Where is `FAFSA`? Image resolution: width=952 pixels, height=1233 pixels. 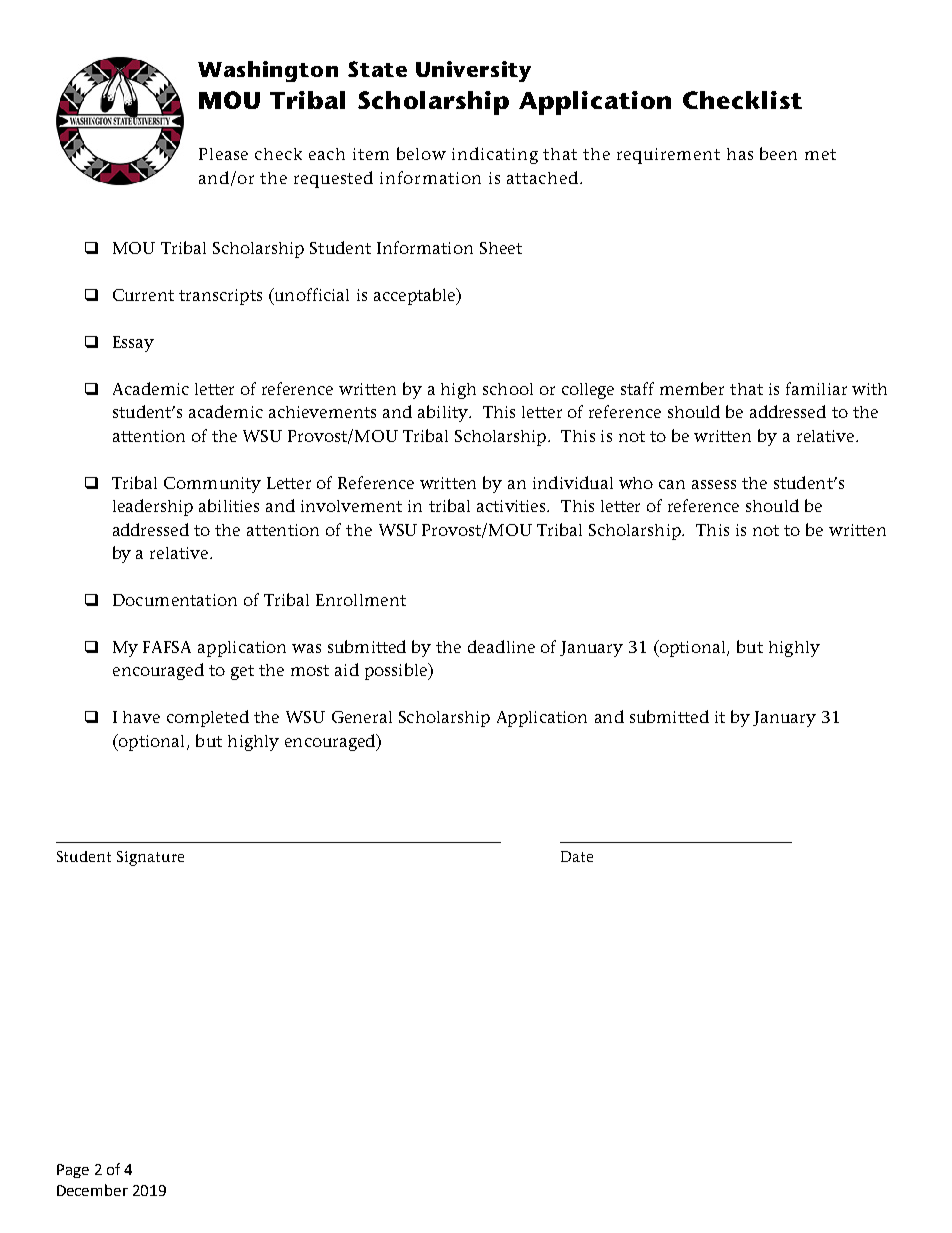 FAFSA is located at coordinates (167, 647).
